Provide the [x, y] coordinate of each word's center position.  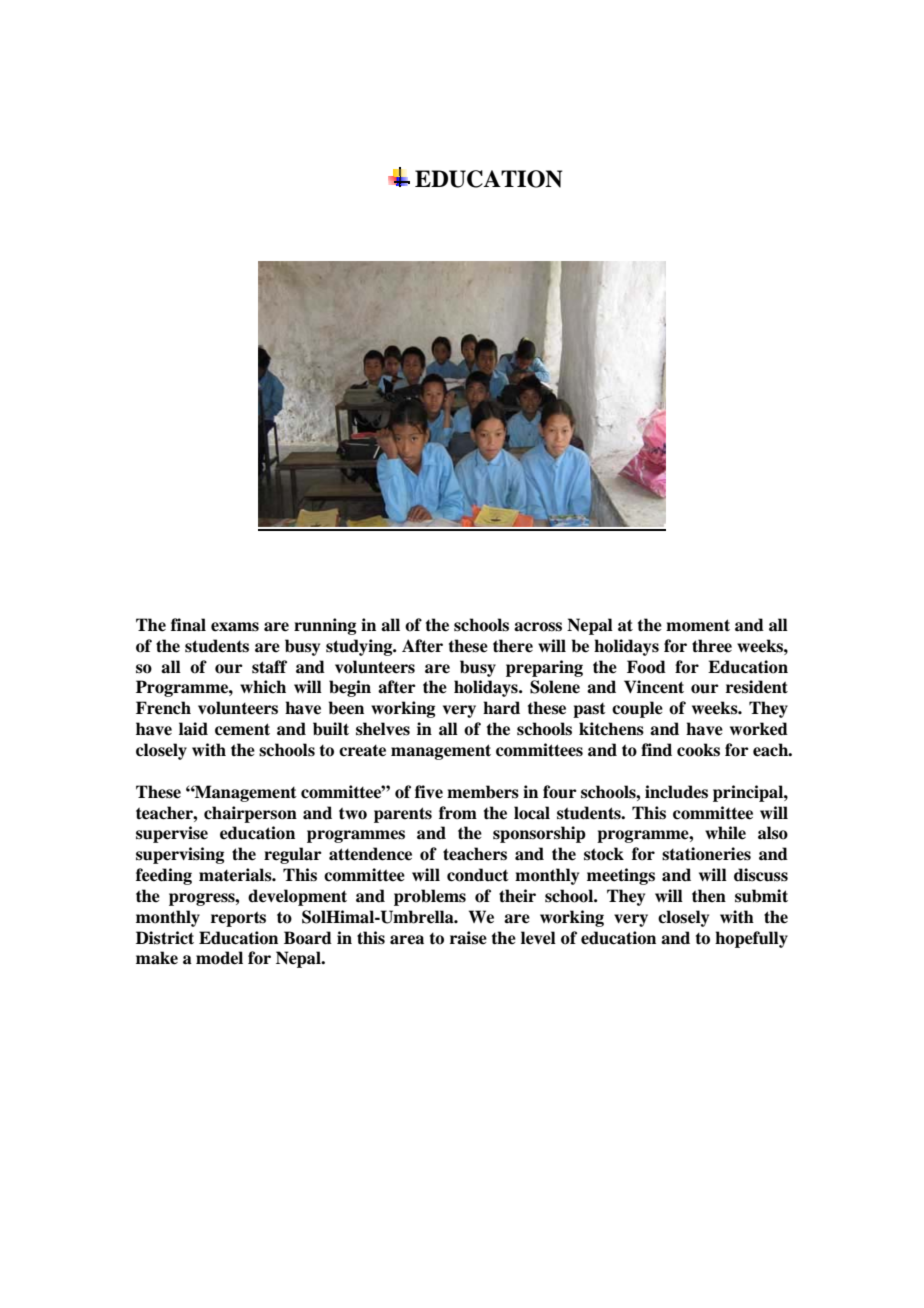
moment [698, 625]
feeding [164, 876]
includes [676, 792]
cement [242, 729]
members [483, 792]
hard [501, 708]
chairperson [250, 814]
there [513, 646]
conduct [478, 875]
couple [637, 709]
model [219, 958]
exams [235, 627]
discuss [761, 875]
